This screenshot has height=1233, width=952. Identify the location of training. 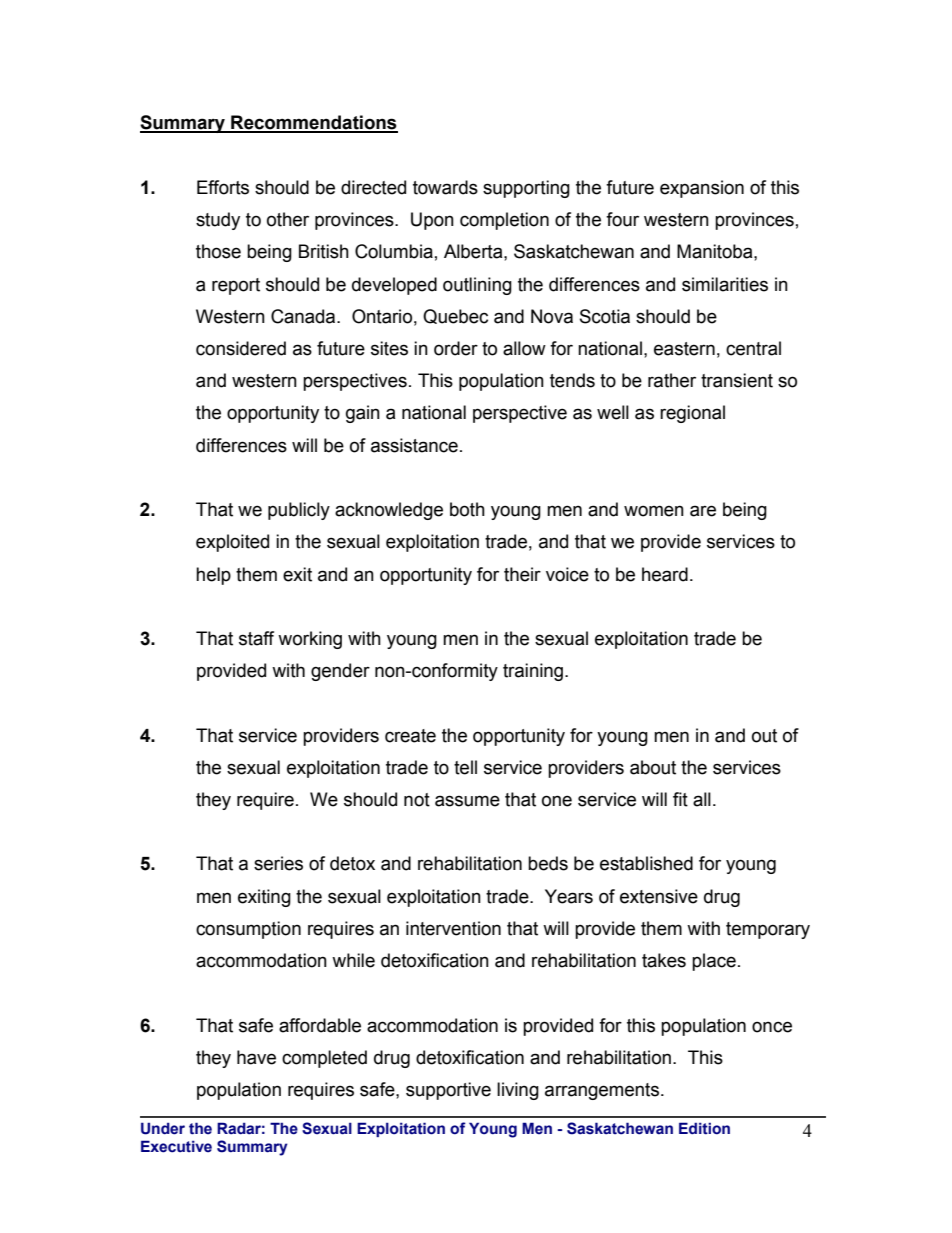
(534, 672).
